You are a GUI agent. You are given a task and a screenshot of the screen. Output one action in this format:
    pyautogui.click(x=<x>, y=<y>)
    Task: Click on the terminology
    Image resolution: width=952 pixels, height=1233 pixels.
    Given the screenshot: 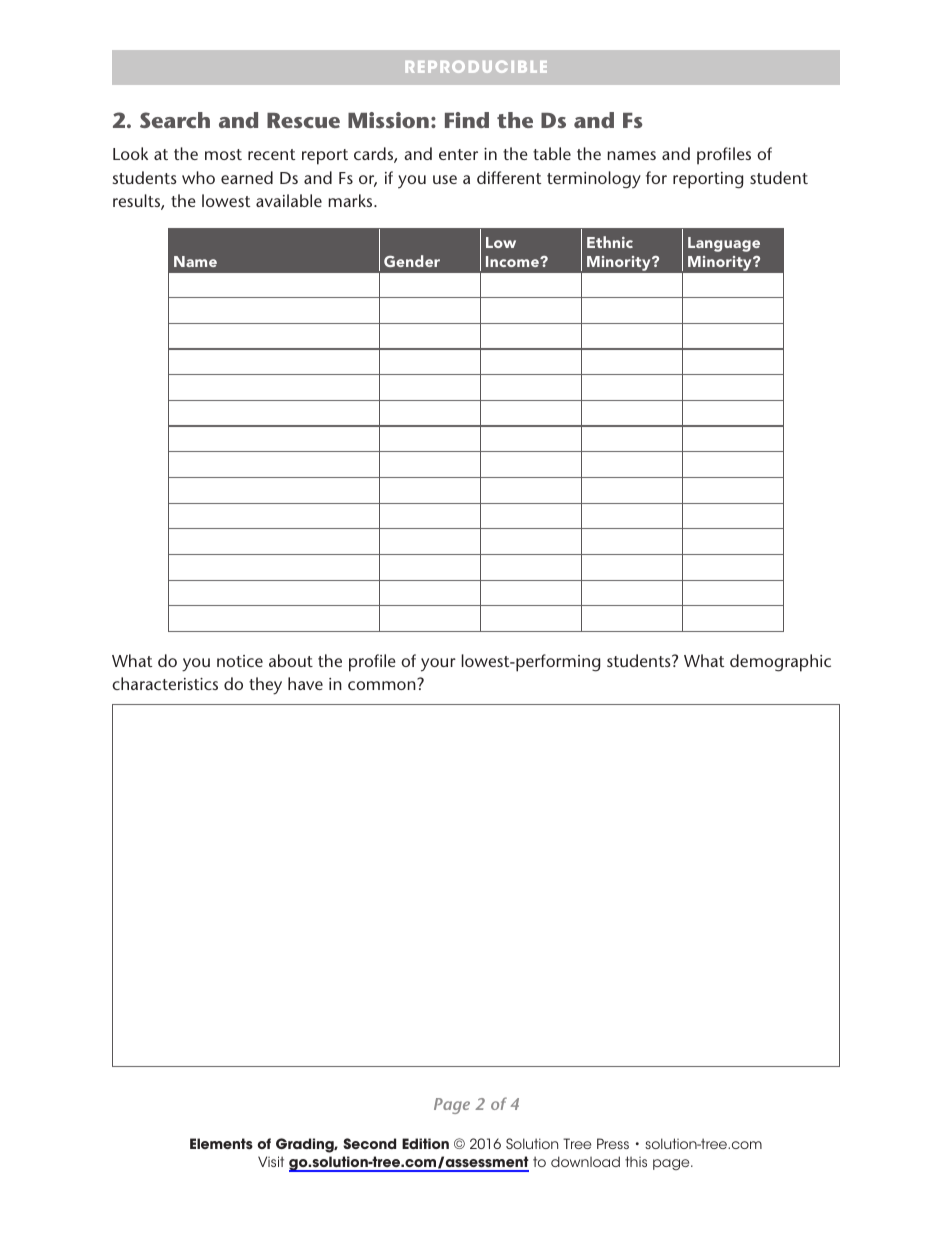 What is the action you would take?
    pyautogui.click(x=594, y=180)
